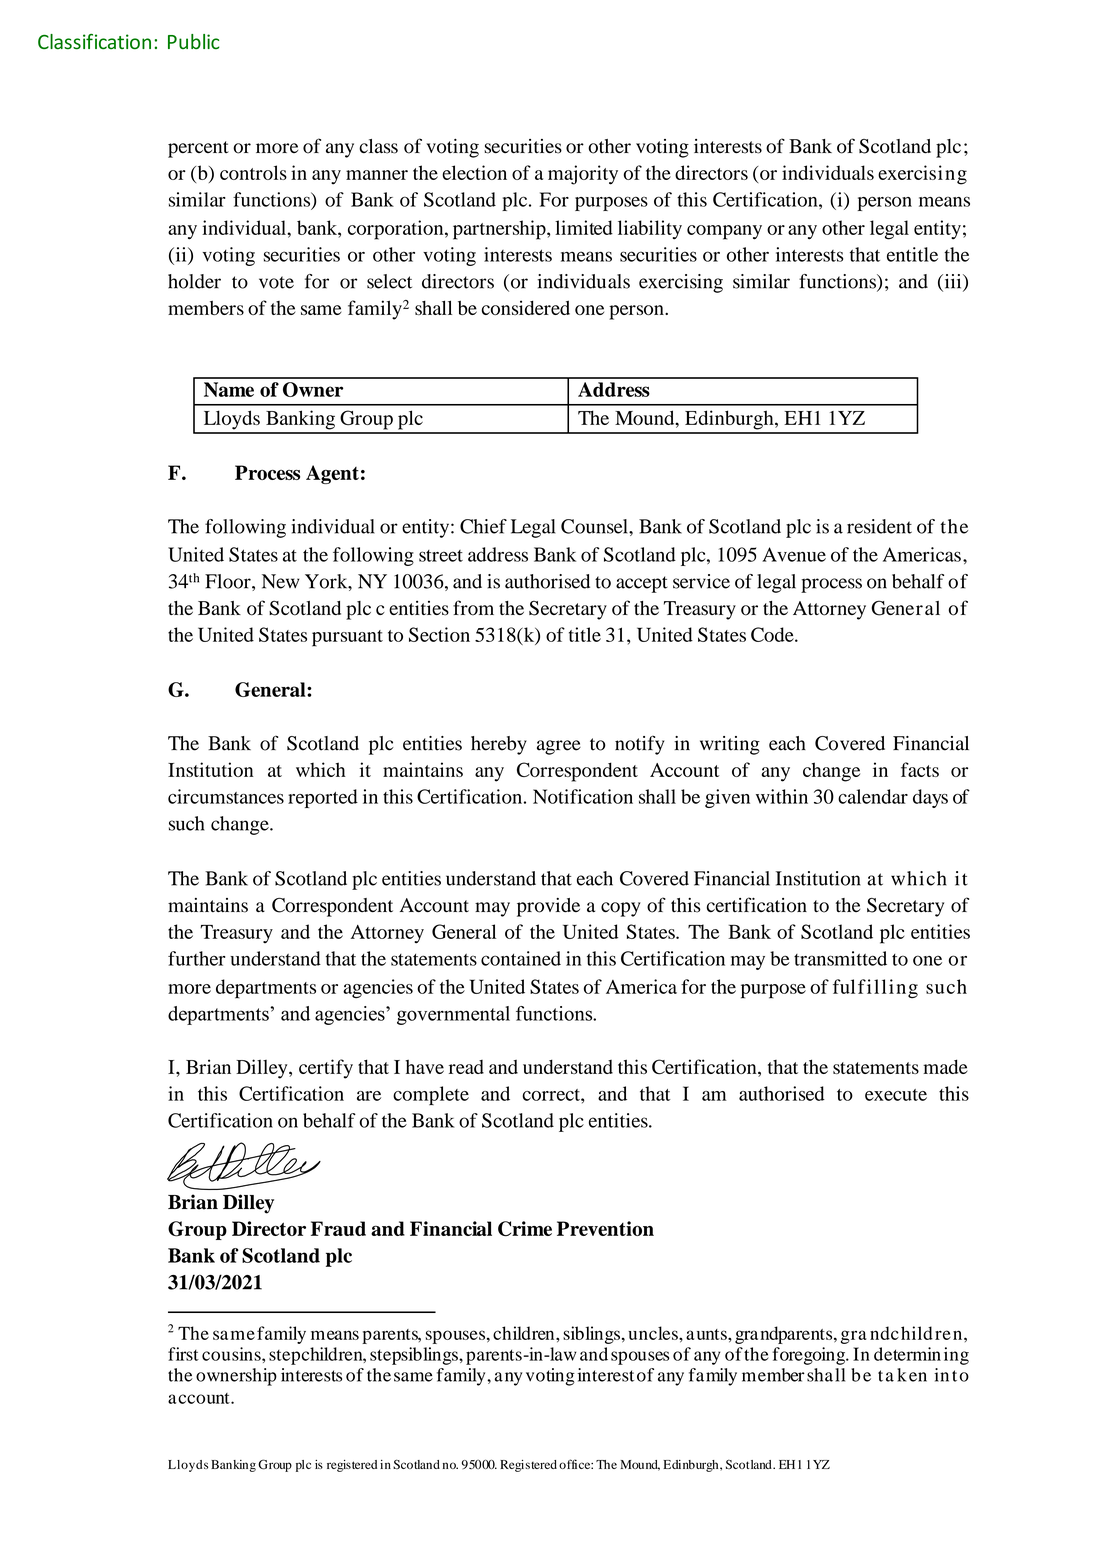 The width and height of the document is (1104, 1561). I want to click on facts, so click(920, 769).
